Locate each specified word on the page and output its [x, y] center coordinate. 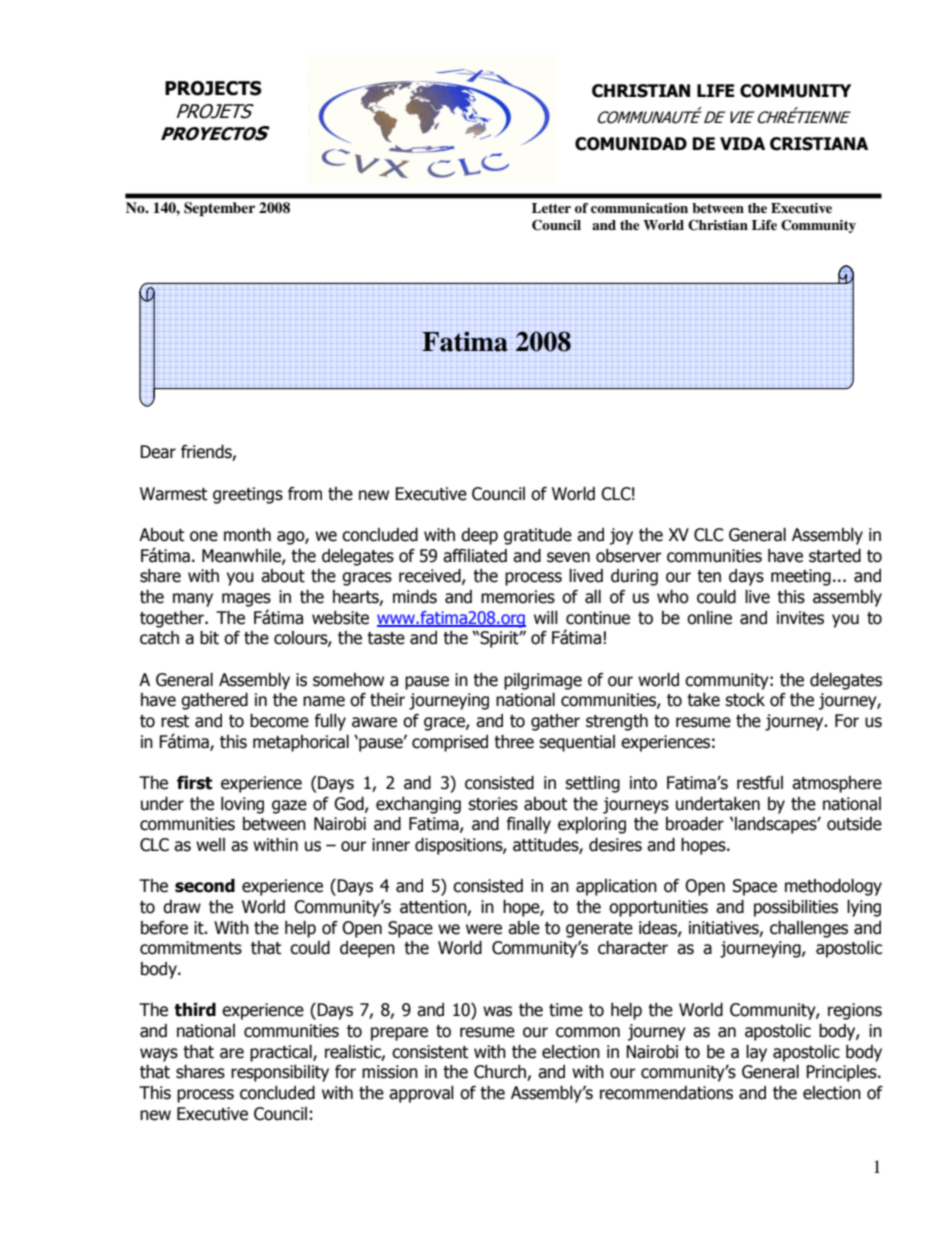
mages [246, 600]
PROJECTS [213, 88]
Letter [551, 208]
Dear [158, 452]
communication [639, 208]
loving [242, 805]
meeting [801, 577]
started [835, 556]
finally [529, 825]
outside [854, 824]
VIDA [742, 143]
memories [518, 597]
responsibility [280, 1073]
